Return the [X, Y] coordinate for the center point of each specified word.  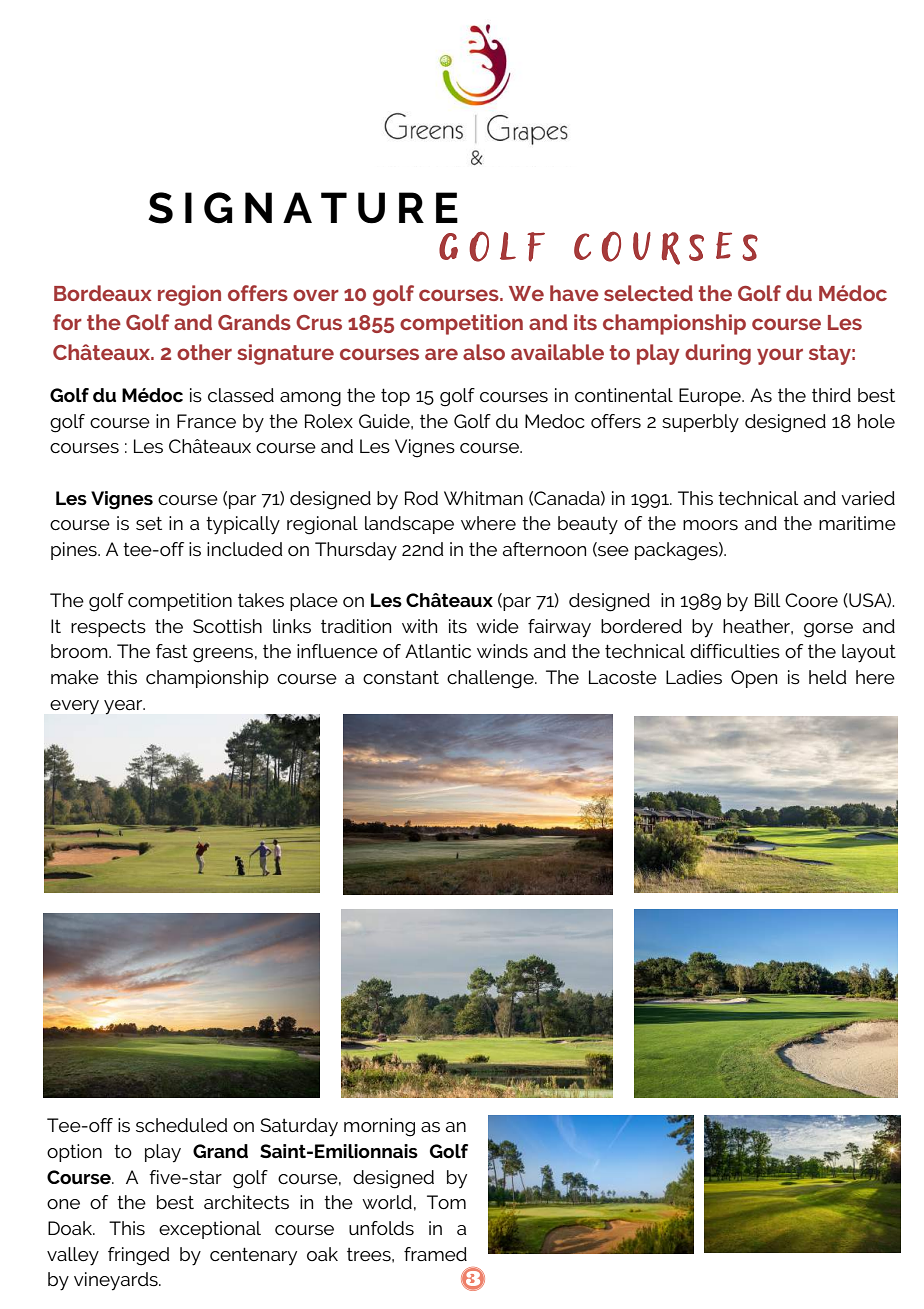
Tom [446, 1202]
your [780, 356]
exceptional [210, 1230]
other [204, 352]
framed [435, 1254]
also [484, 352]
